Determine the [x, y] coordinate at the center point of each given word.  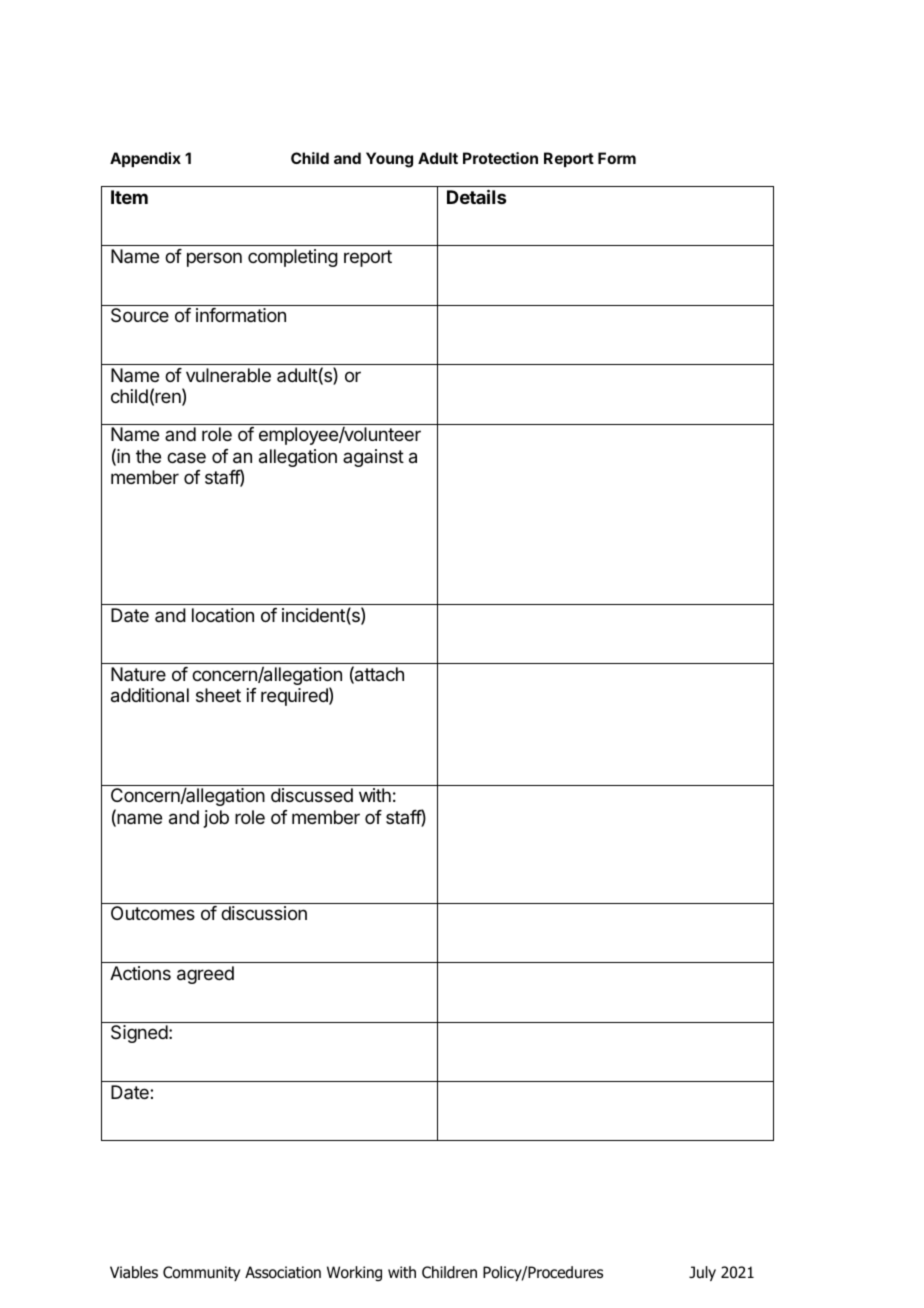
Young [389, 160]
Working [354, 1273]
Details [476, 196]
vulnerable [228, 375]
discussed [312, 795]
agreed [205, 975]
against [373, 458]
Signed [139, 1034]
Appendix [145, 159]
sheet [218, 695]
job [216, 819]
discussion [264, 913]
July [702, 1273]
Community [201, 1273]
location [223, 615]
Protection [500, 158]
